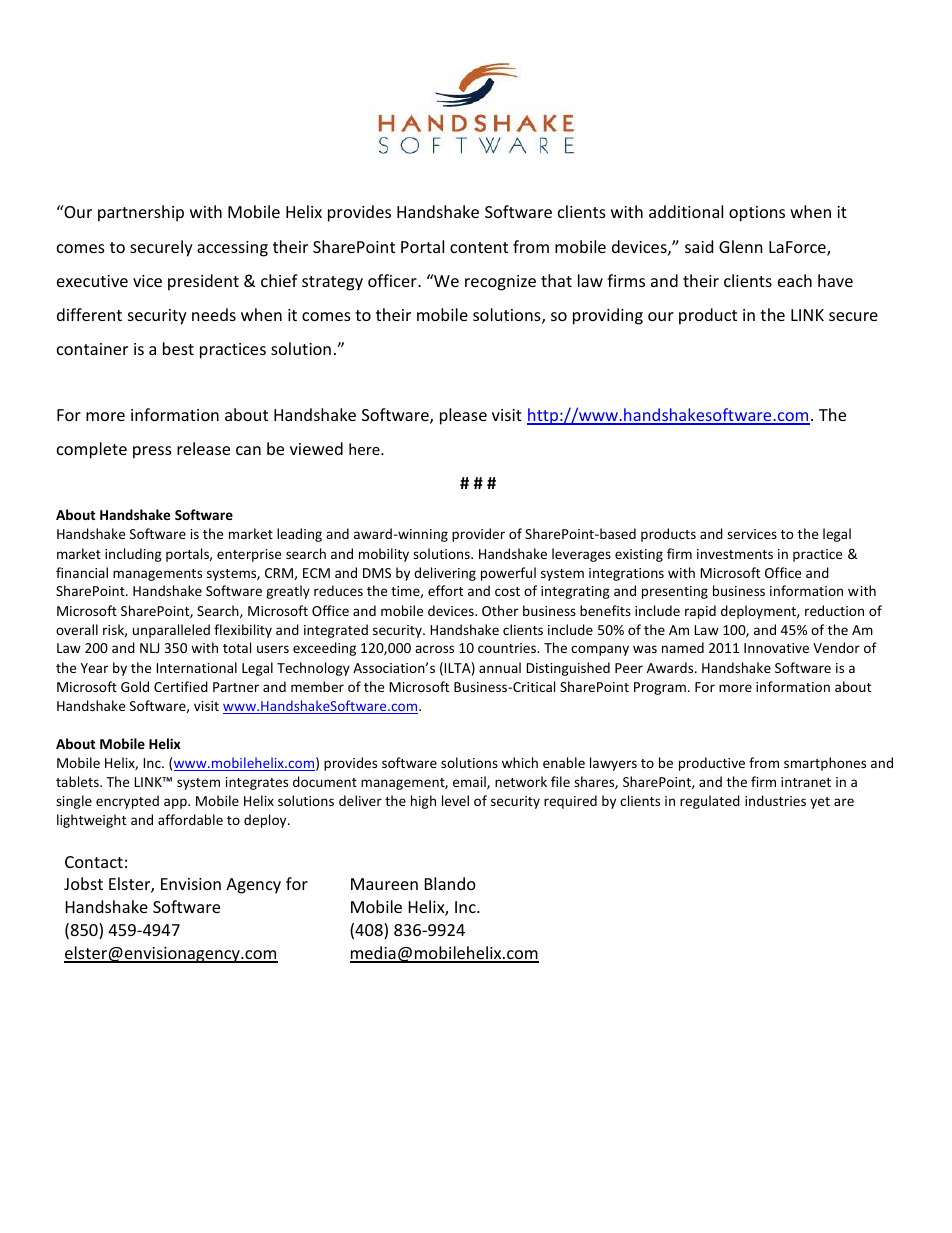  Describe the element at coordinates (232, 249) in the page. I see `accessing` at that location.
